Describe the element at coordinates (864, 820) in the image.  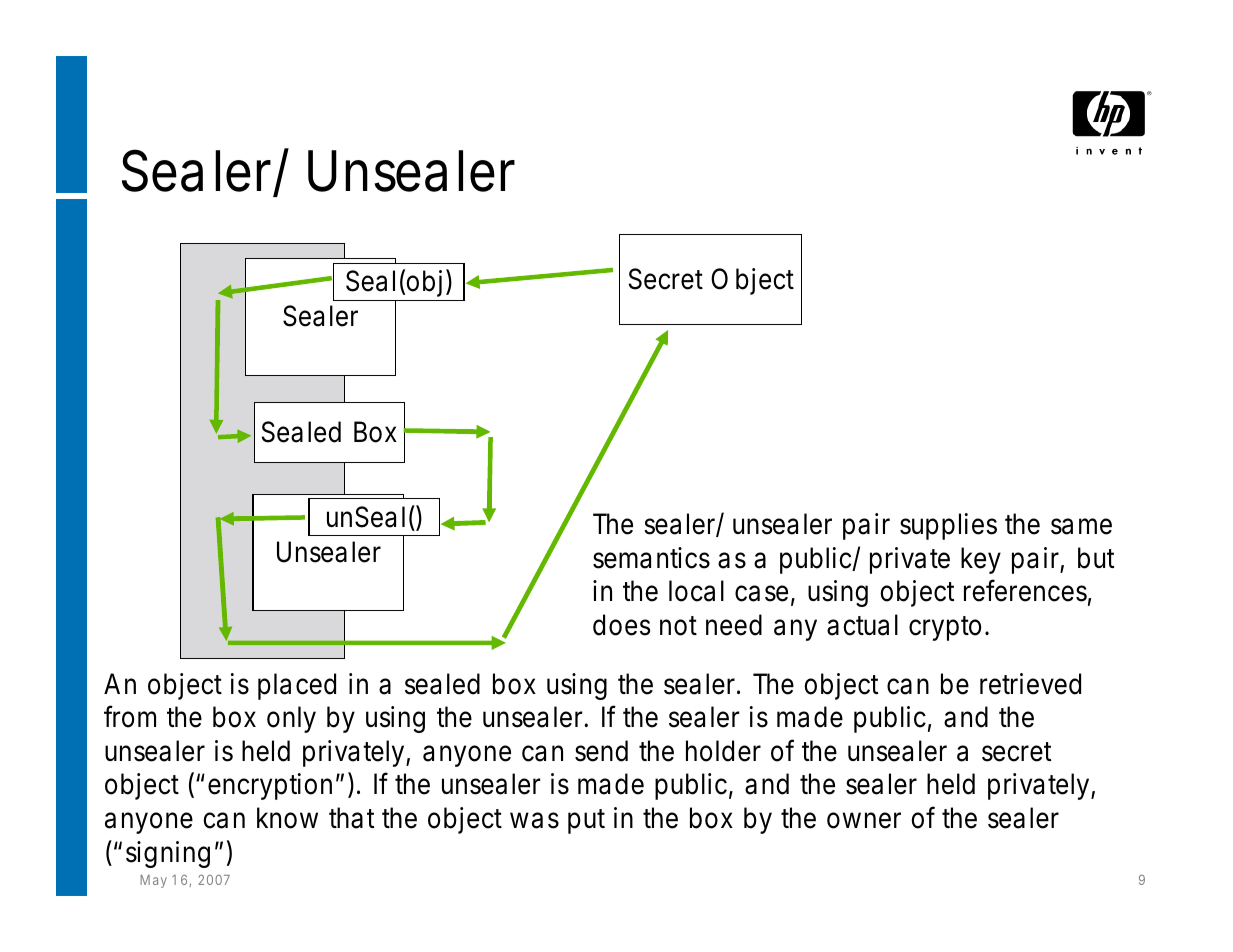
I see `owner` at that location.
